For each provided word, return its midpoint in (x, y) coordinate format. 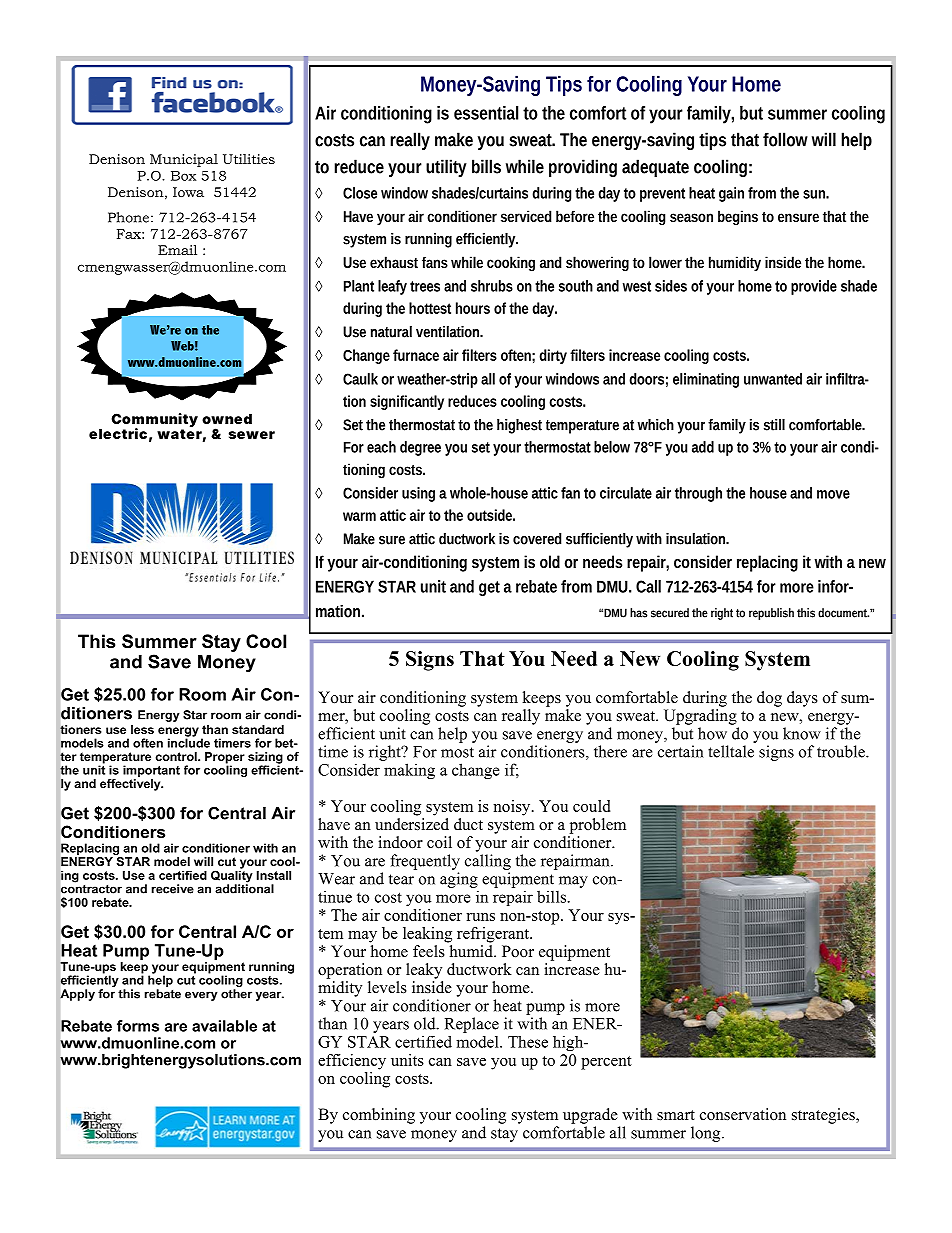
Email (177, 250)
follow (785, 139)
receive (173, 889)
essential (486, 113)
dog (769, 699)
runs (480, 917)
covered (537, 539)
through (698, 494)
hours (473, 308)
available (224, 1026)
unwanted (773, 379)
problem (598, 826)
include (189, 742)
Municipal (184, 160)
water (179, 434)
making (409, 771)
